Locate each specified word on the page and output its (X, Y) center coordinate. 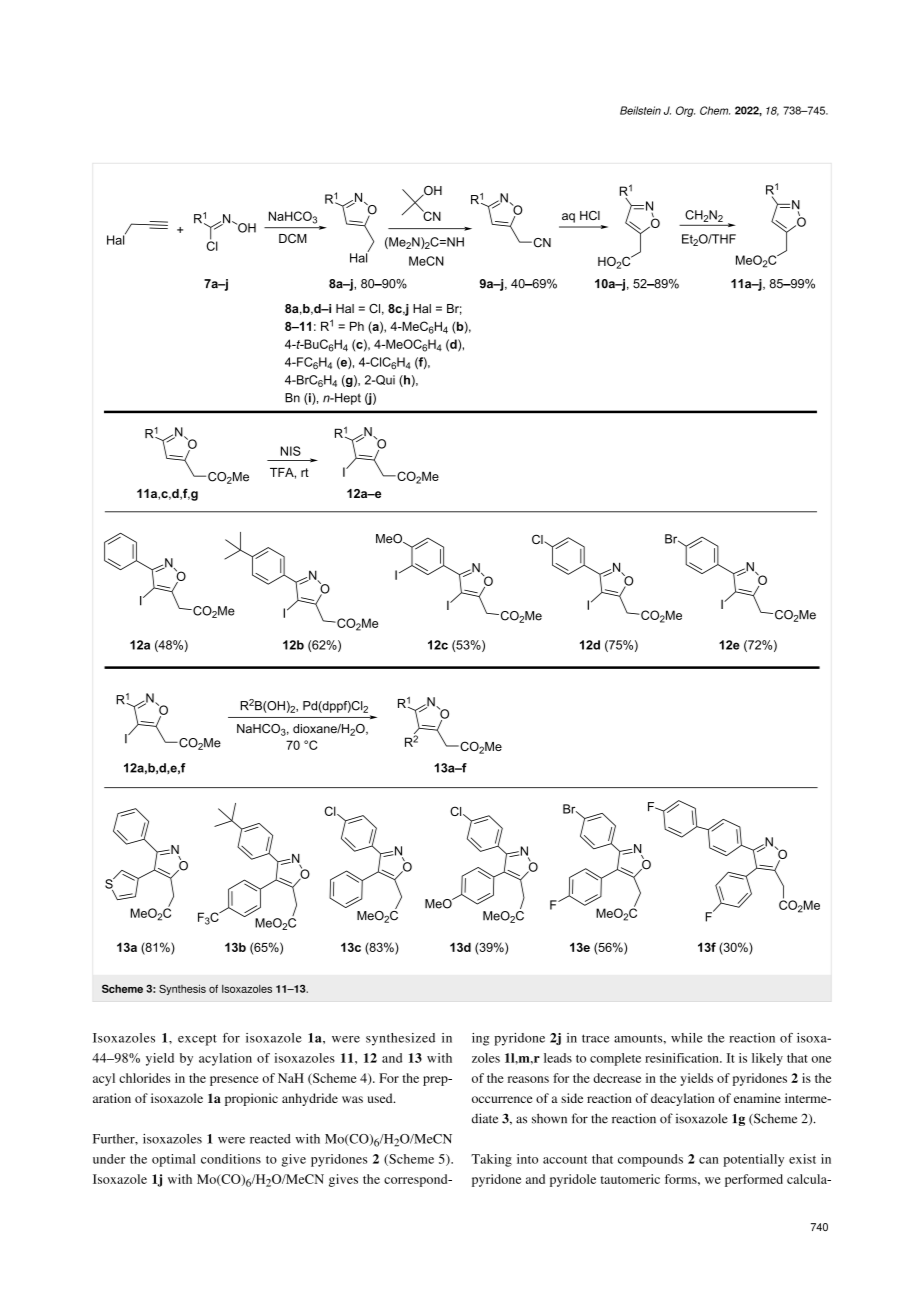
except (197, 1040)
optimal (174, 1160)
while (687, 1038)
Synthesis (182, 989)
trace (596, 1038)
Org (685, 111)
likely (767, 1059)
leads (558, 1058)
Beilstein (640, 110)
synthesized (400, 1039)
